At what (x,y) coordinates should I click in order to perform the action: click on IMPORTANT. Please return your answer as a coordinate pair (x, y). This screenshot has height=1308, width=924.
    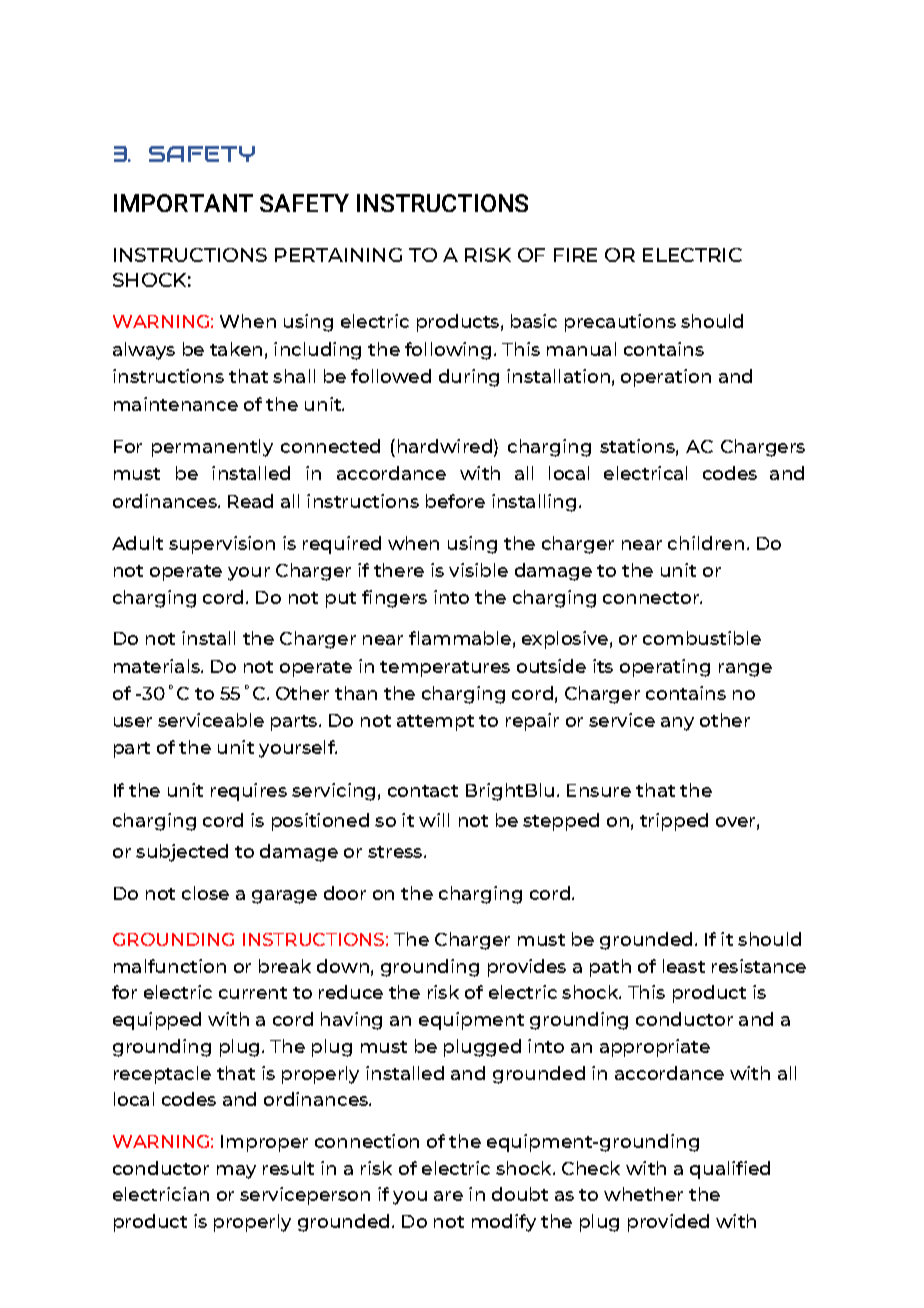
    Looking at the image, I should click on (183, 203).
